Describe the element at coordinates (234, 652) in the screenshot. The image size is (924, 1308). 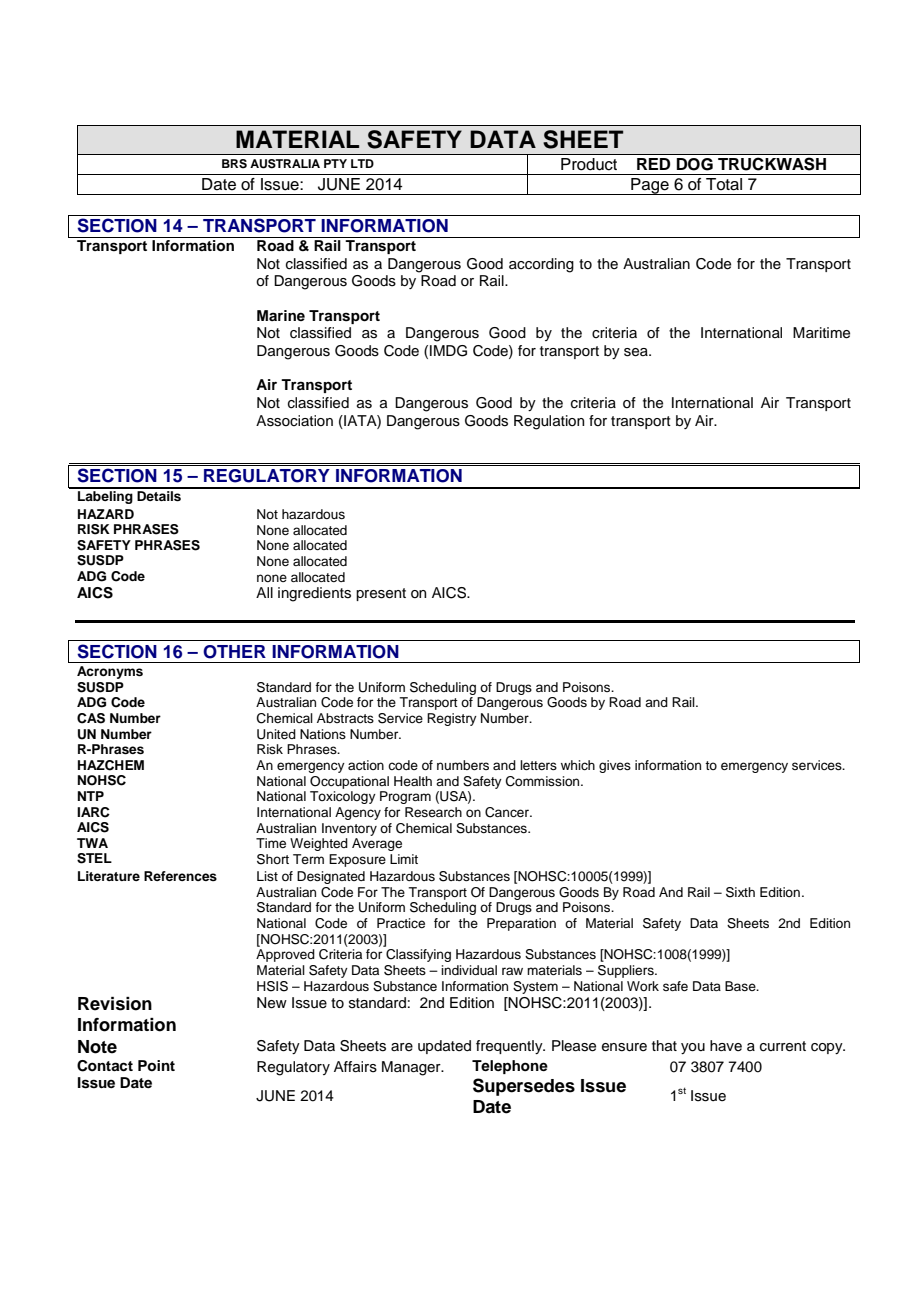
I see `OTHER` at that location.
